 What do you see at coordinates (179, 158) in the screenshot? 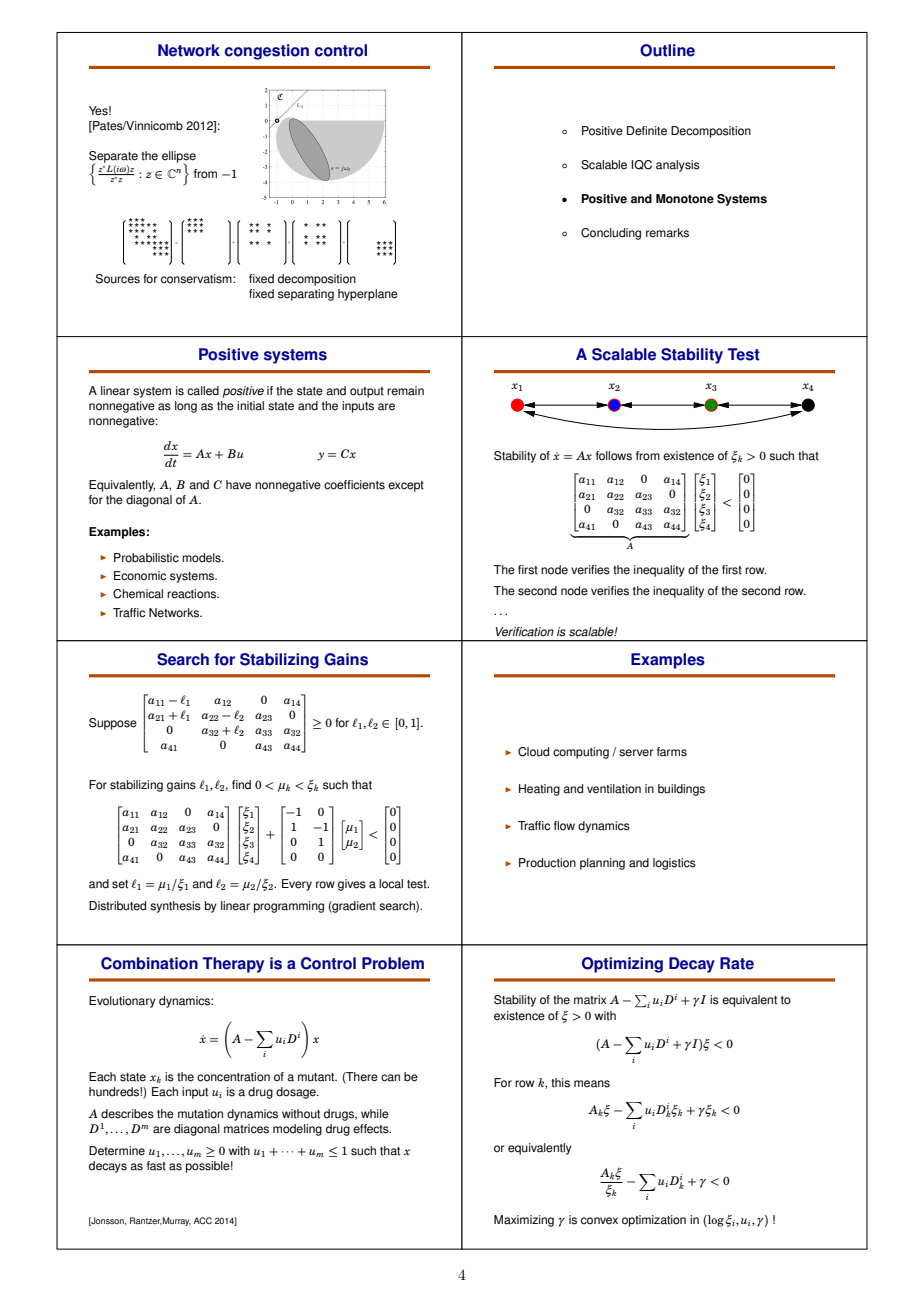
I see `ellipse` at bounding box center [179, 158].
